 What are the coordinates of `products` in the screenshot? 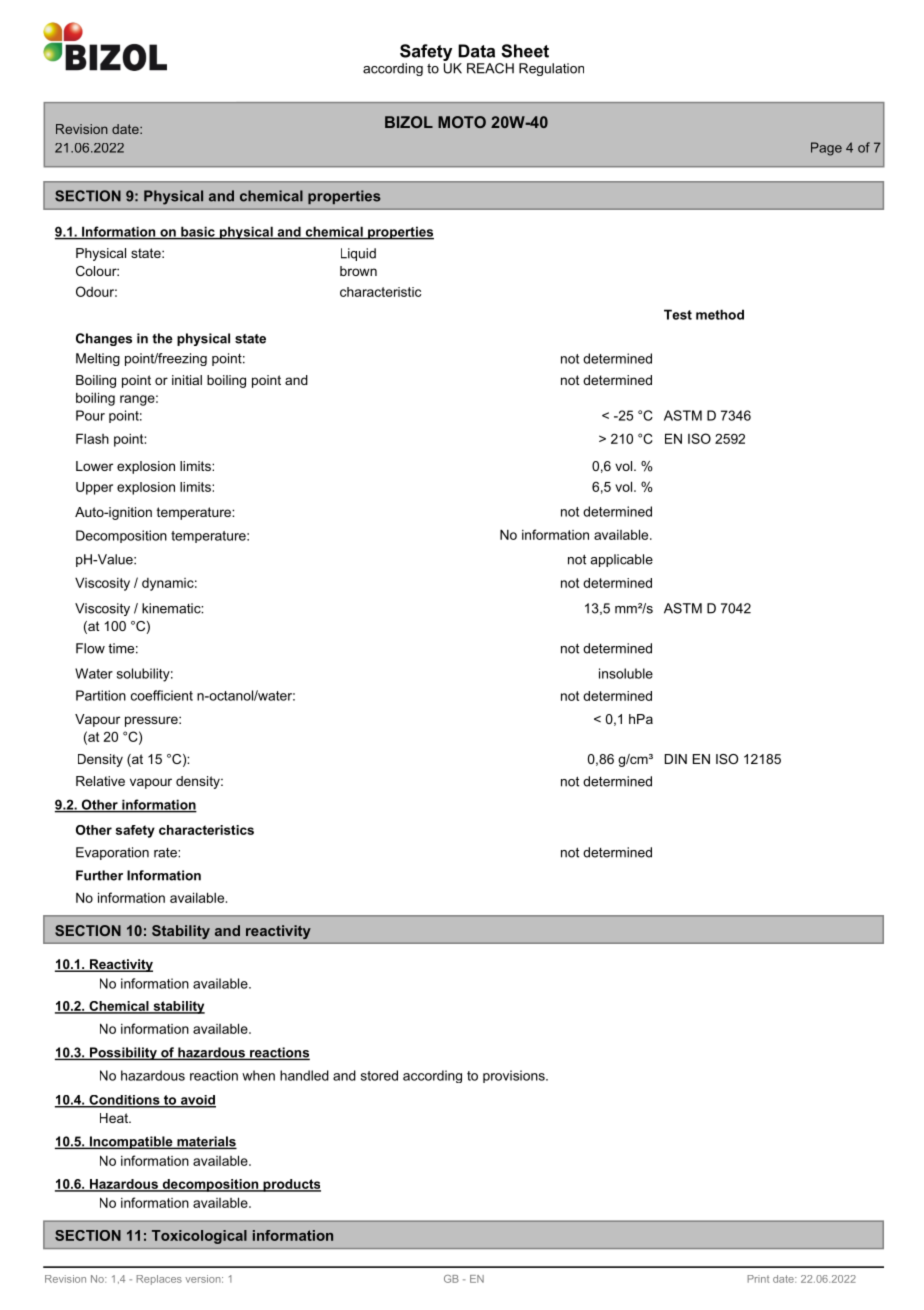 It's located at (291, 1185).
